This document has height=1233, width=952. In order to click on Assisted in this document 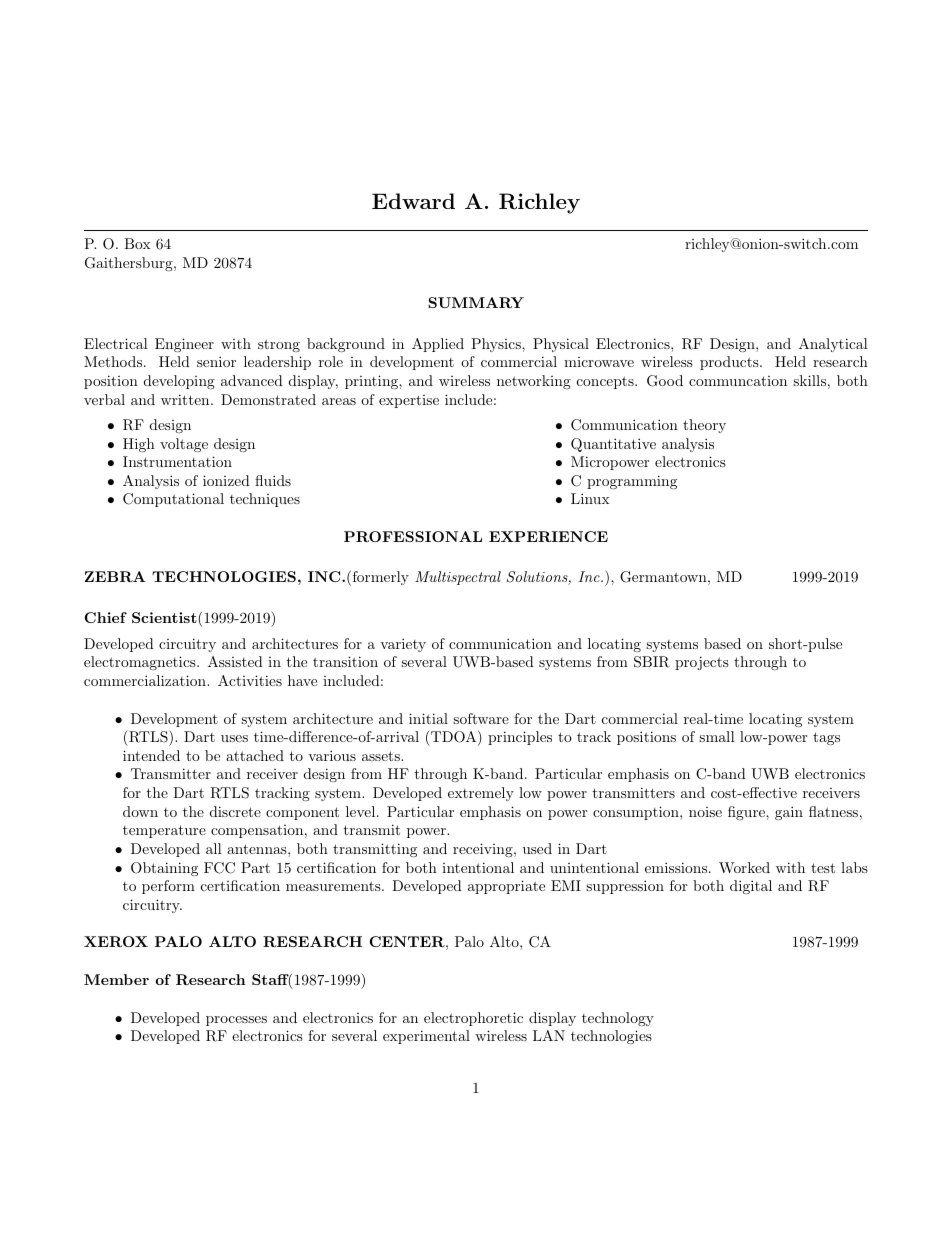, I will do `click(235, 661)`.
